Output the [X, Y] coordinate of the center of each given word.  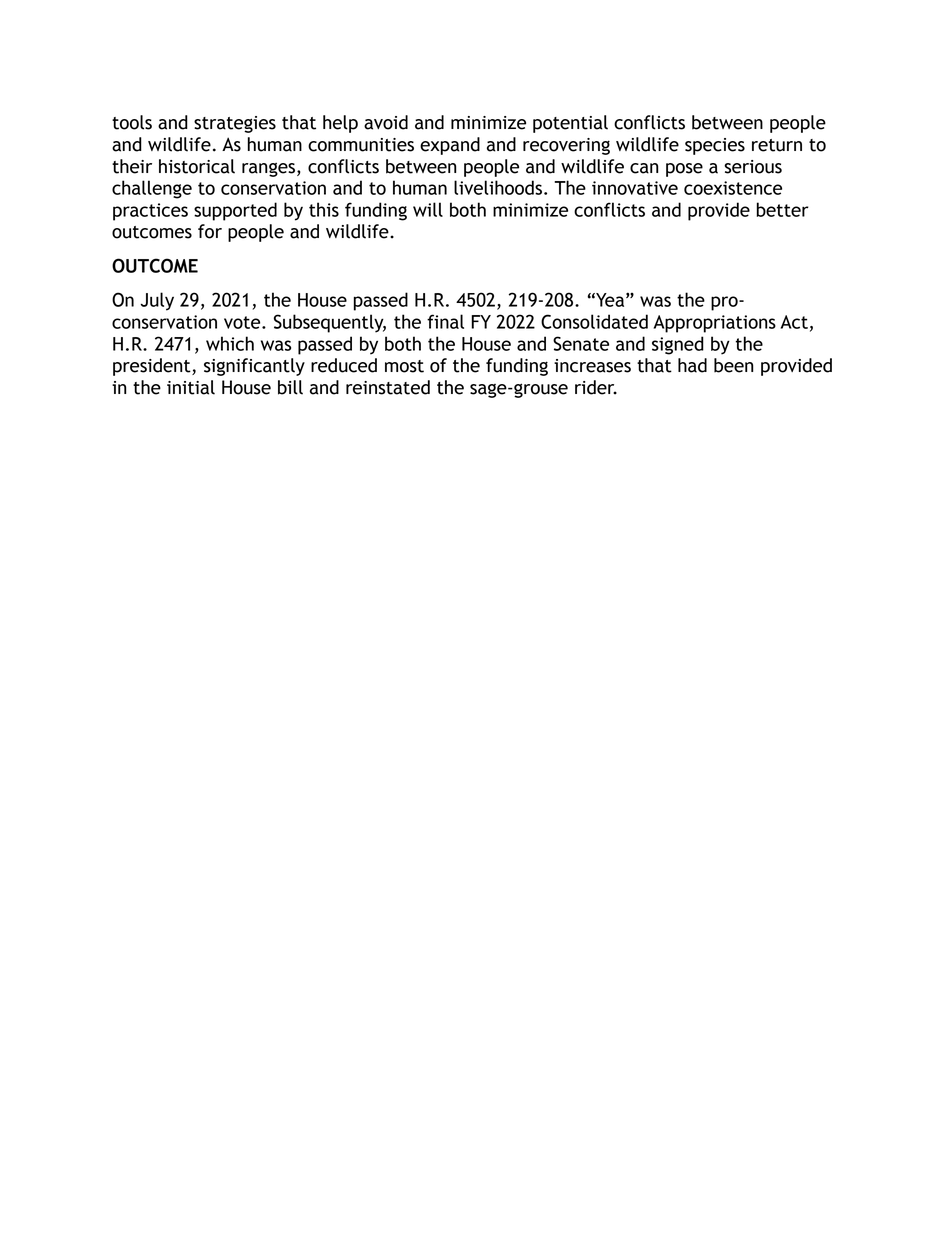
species [715, 146]
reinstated [388, 387]
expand [450, 146]
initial [191, 387]
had [692, 365]
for [210, 231]
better [783, 209]
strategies [235, 124]
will [428, 209]
